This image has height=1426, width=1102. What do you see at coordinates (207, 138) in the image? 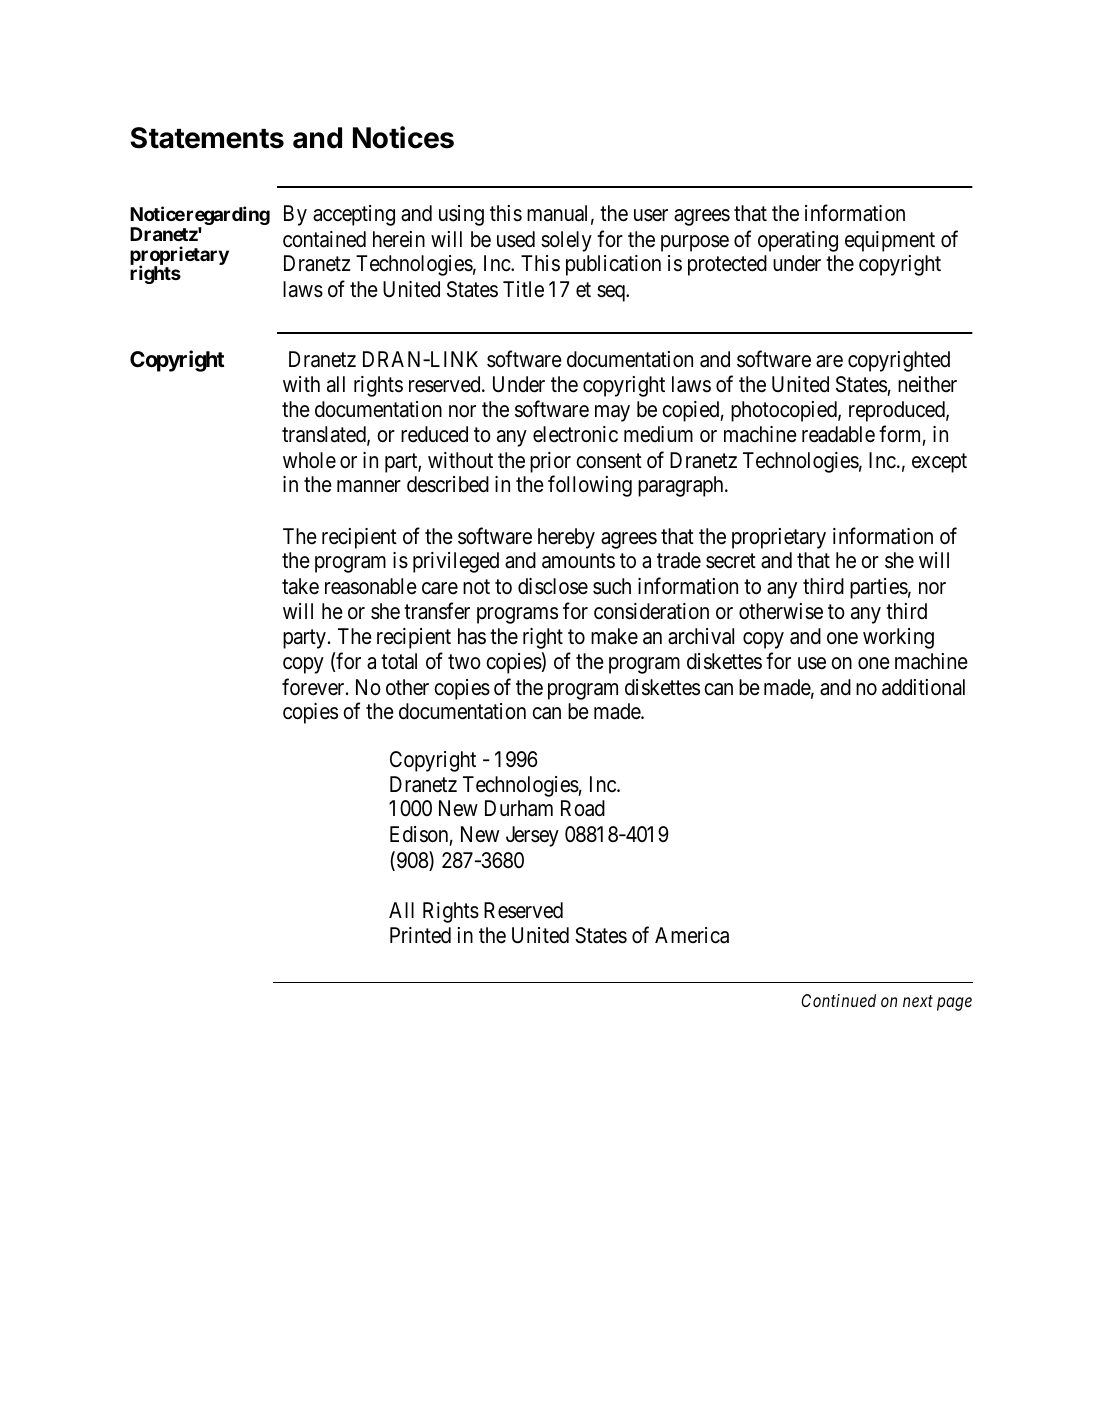
I see `Statements` at bounding box center [207, 138].
